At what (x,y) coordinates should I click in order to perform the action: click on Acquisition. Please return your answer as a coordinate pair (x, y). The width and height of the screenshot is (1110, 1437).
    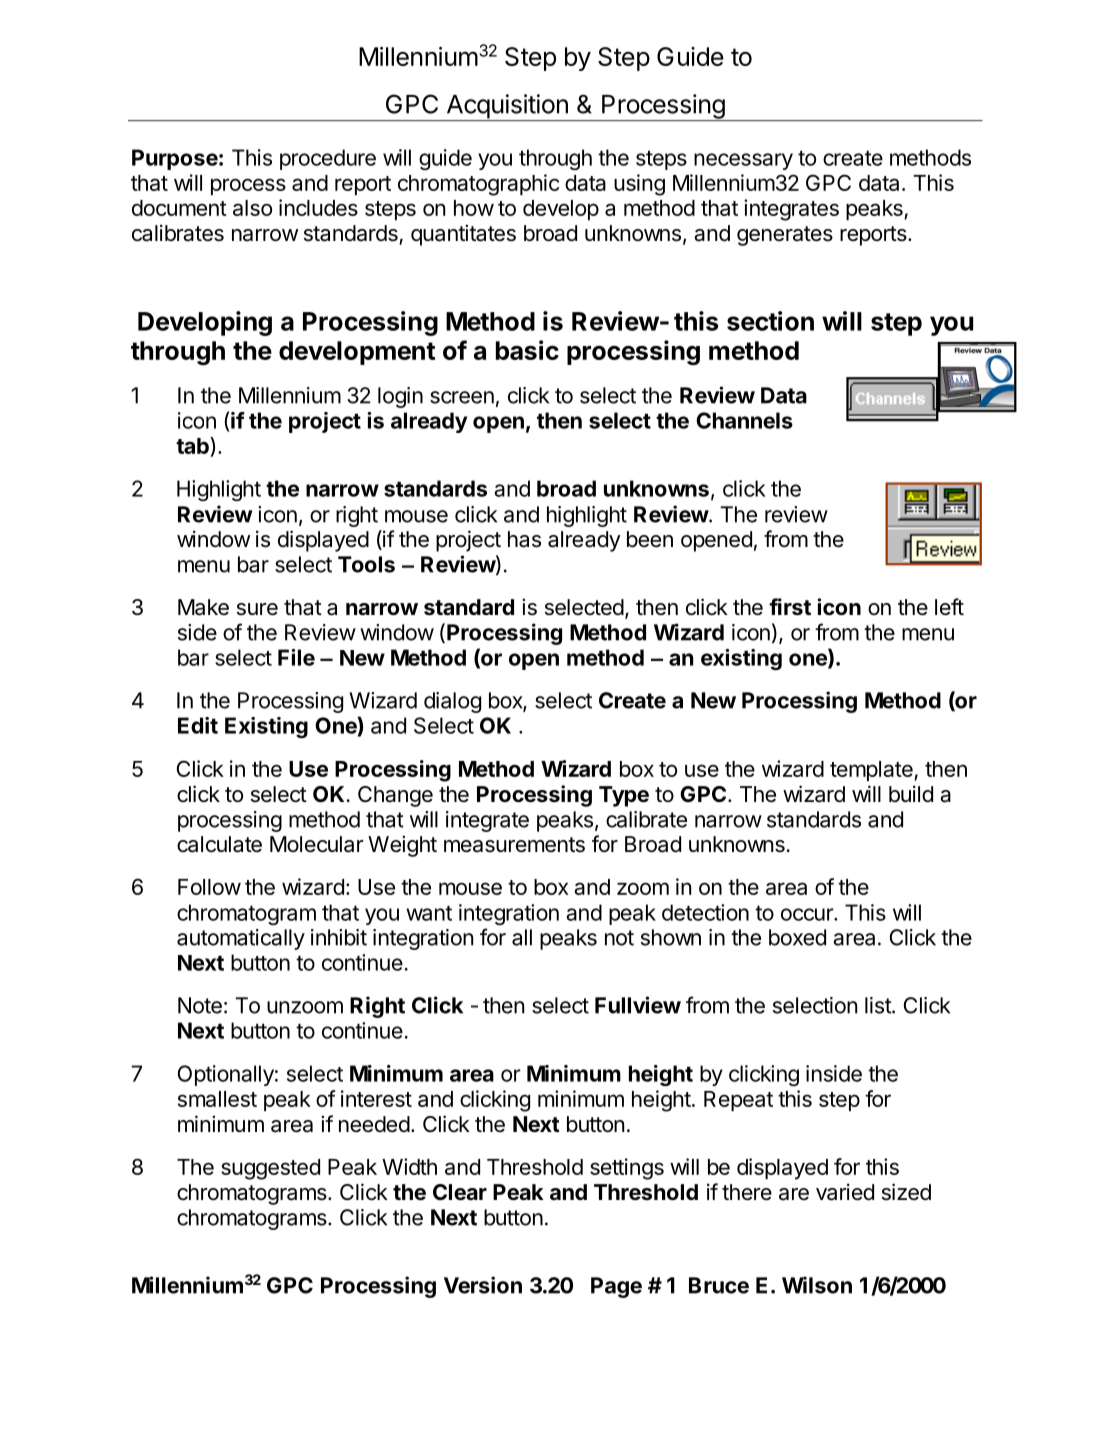
    Looking at the image, I should click on (507, 107).
